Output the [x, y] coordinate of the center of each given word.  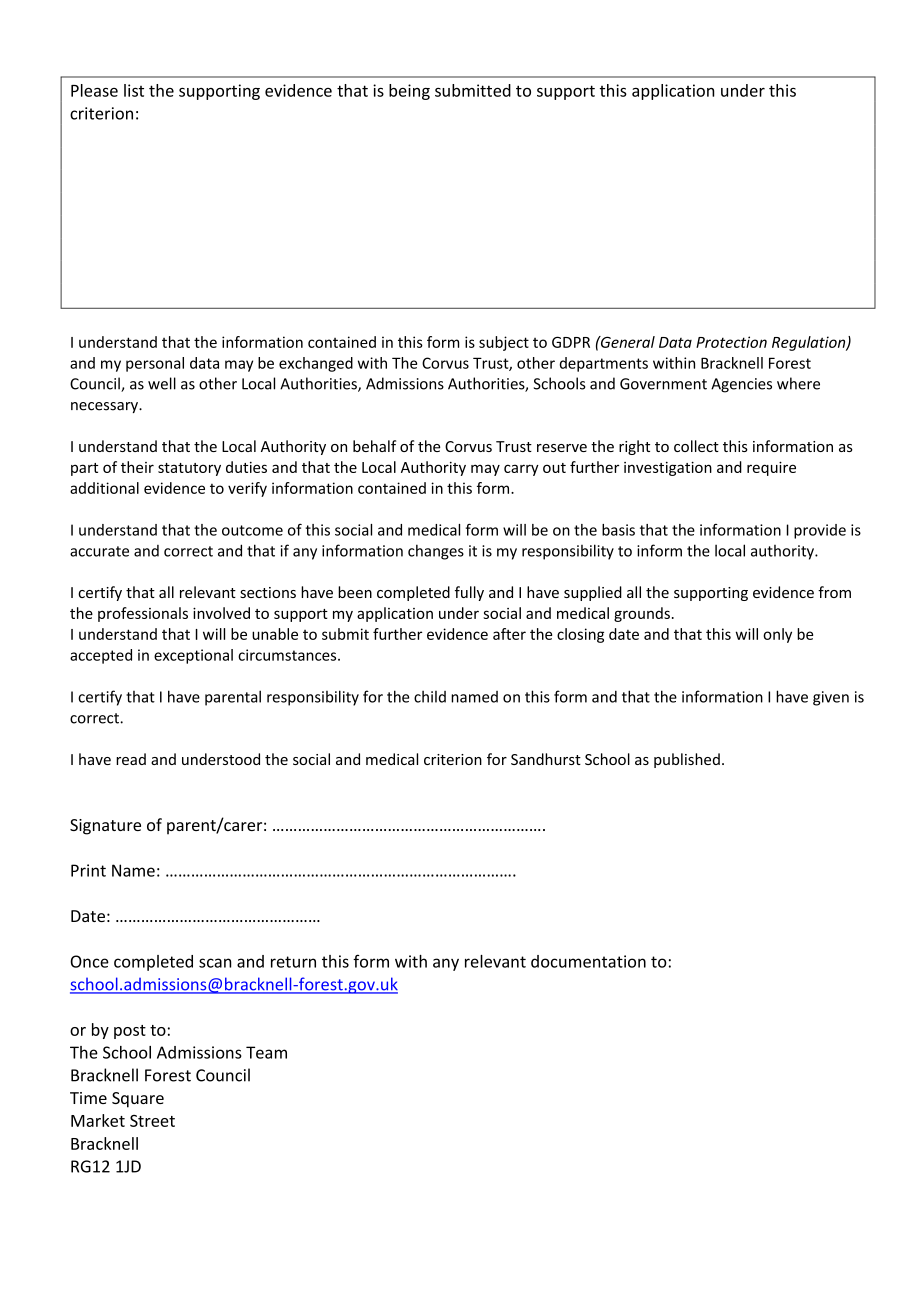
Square [138, 1100]
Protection [731, 342]
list [134, 90]
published [687, 760]
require [771, 468]
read [131, 759]
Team [266, 1052]
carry [521, 470]
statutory [189, 469]
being [409, 92]
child [430, 696]
